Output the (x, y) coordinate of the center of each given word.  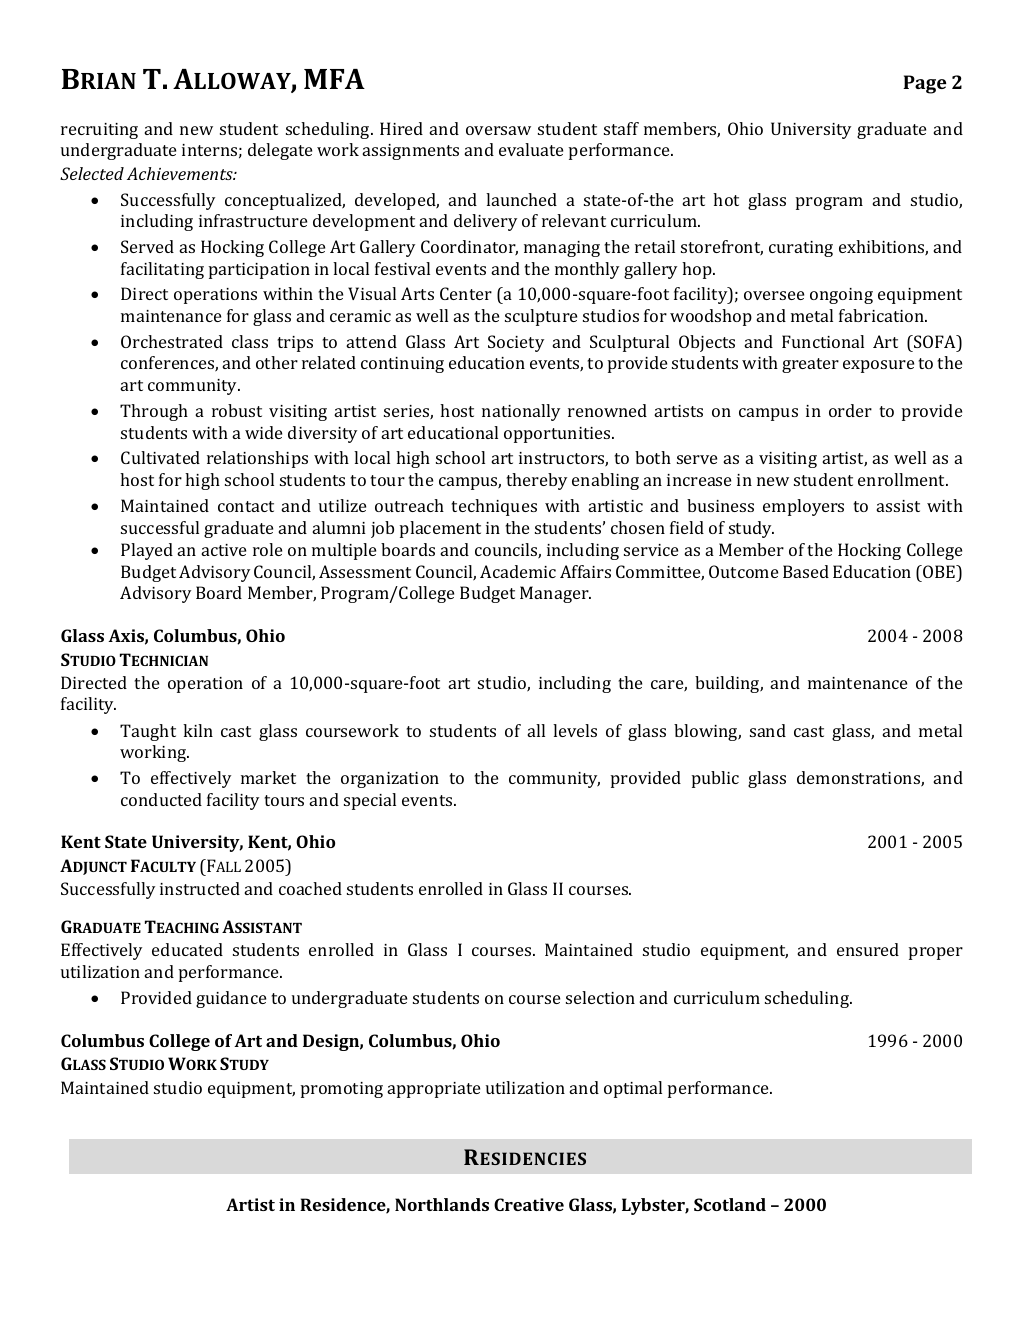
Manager (555, 594)
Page (924, 84)
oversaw (498, 130)
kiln (198, 730)
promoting (342, 1090)
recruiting (99, 131)
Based (806, 571)
